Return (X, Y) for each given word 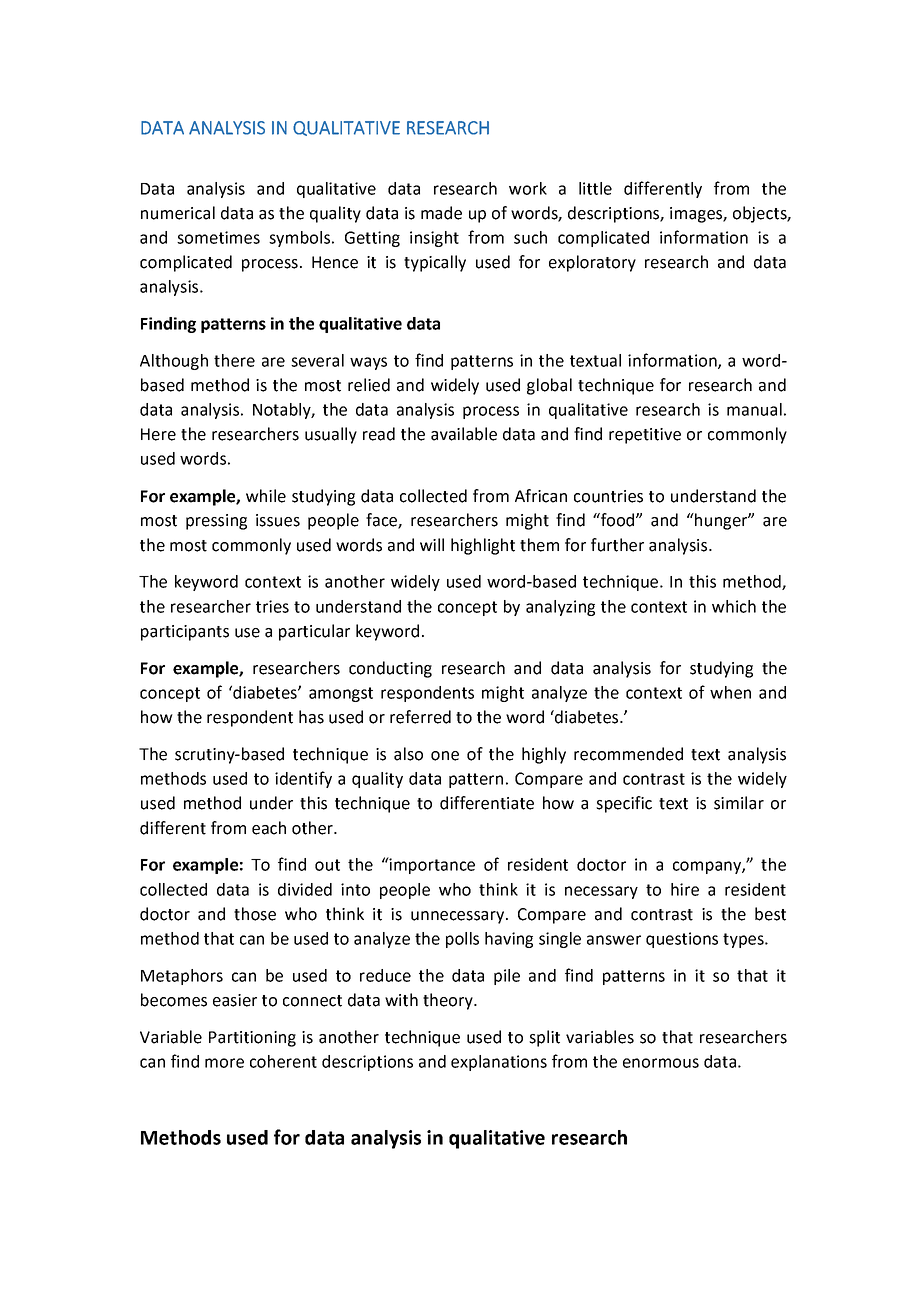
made (441, 213)
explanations (499, 1063)
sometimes (218, 237)
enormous (661, 1063)
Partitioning (252, 1039)
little (595, 188)
